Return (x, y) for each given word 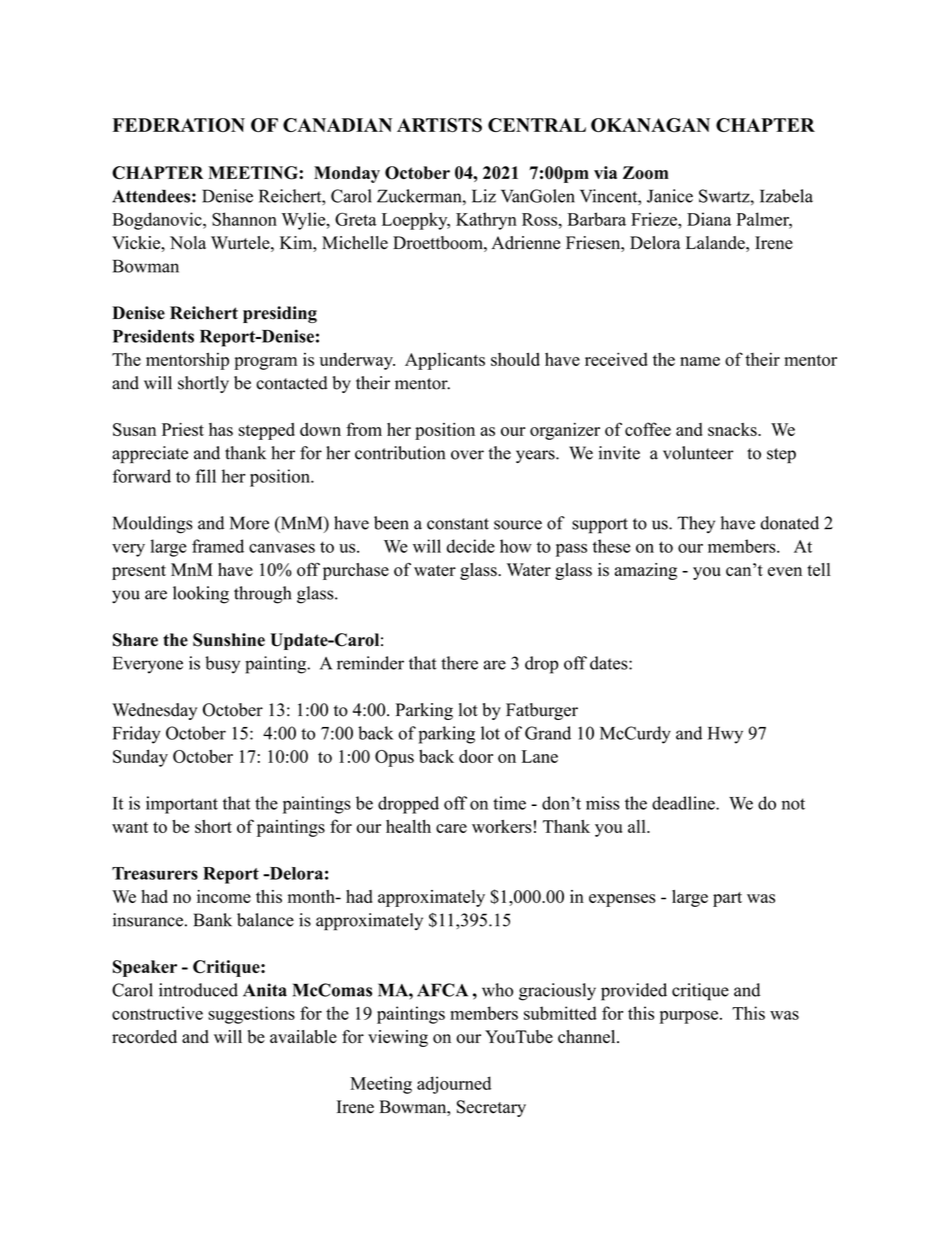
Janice (670, 196)
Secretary (491, 1108)
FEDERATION (178, 125)
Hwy (725, 735)
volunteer (698, 453)
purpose (690, 1017)
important (182, 805)
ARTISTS (439, 125)
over (467, 455)
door (476, 756)
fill (205, 476)
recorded (144, 1037)
